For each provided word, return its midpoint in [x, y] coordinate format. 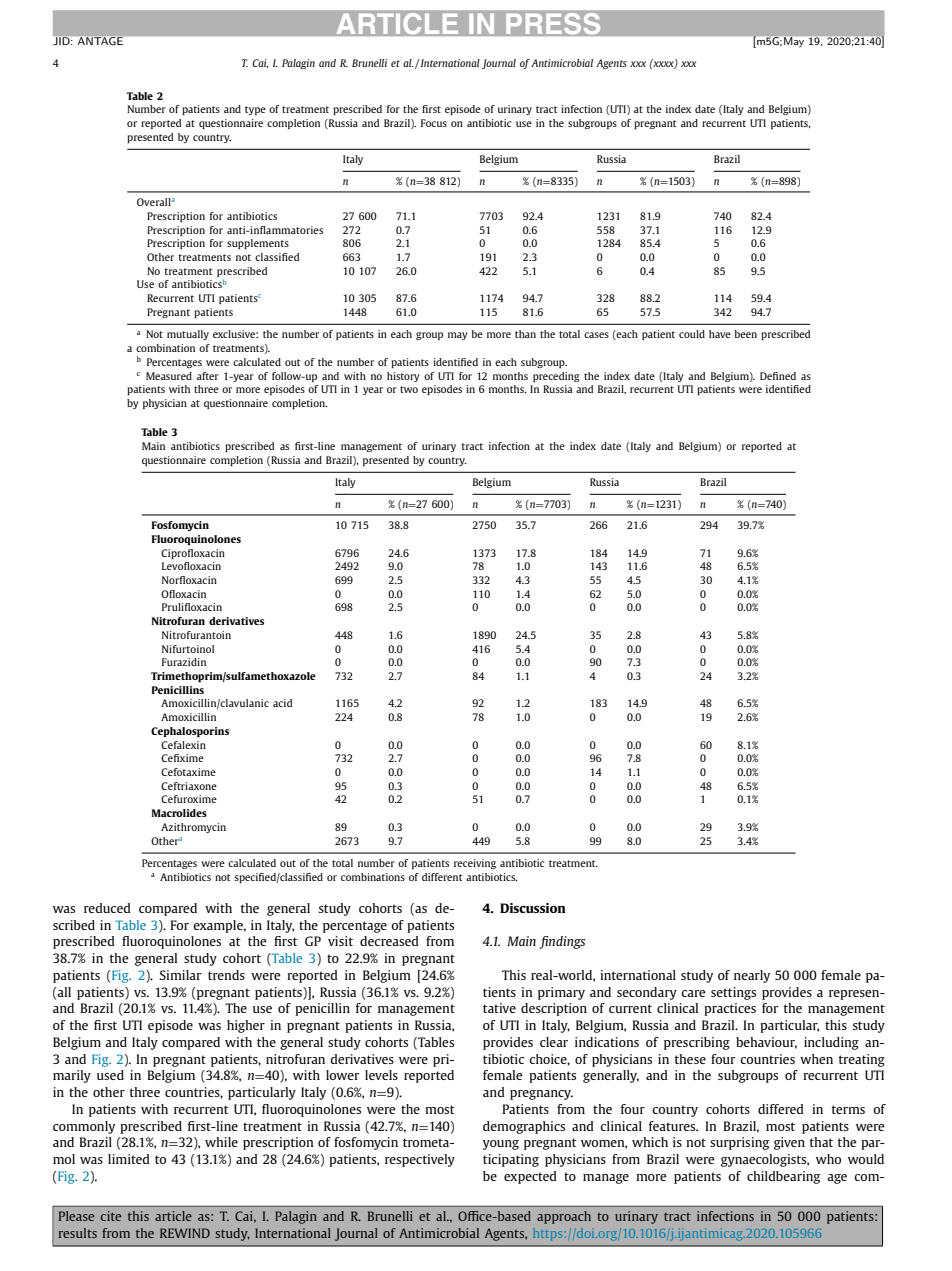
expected [530, 1177]
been [746, 334]
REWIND [185, 1233]
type [255, 110]
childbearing [783, 1177]
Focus [434, 123]
